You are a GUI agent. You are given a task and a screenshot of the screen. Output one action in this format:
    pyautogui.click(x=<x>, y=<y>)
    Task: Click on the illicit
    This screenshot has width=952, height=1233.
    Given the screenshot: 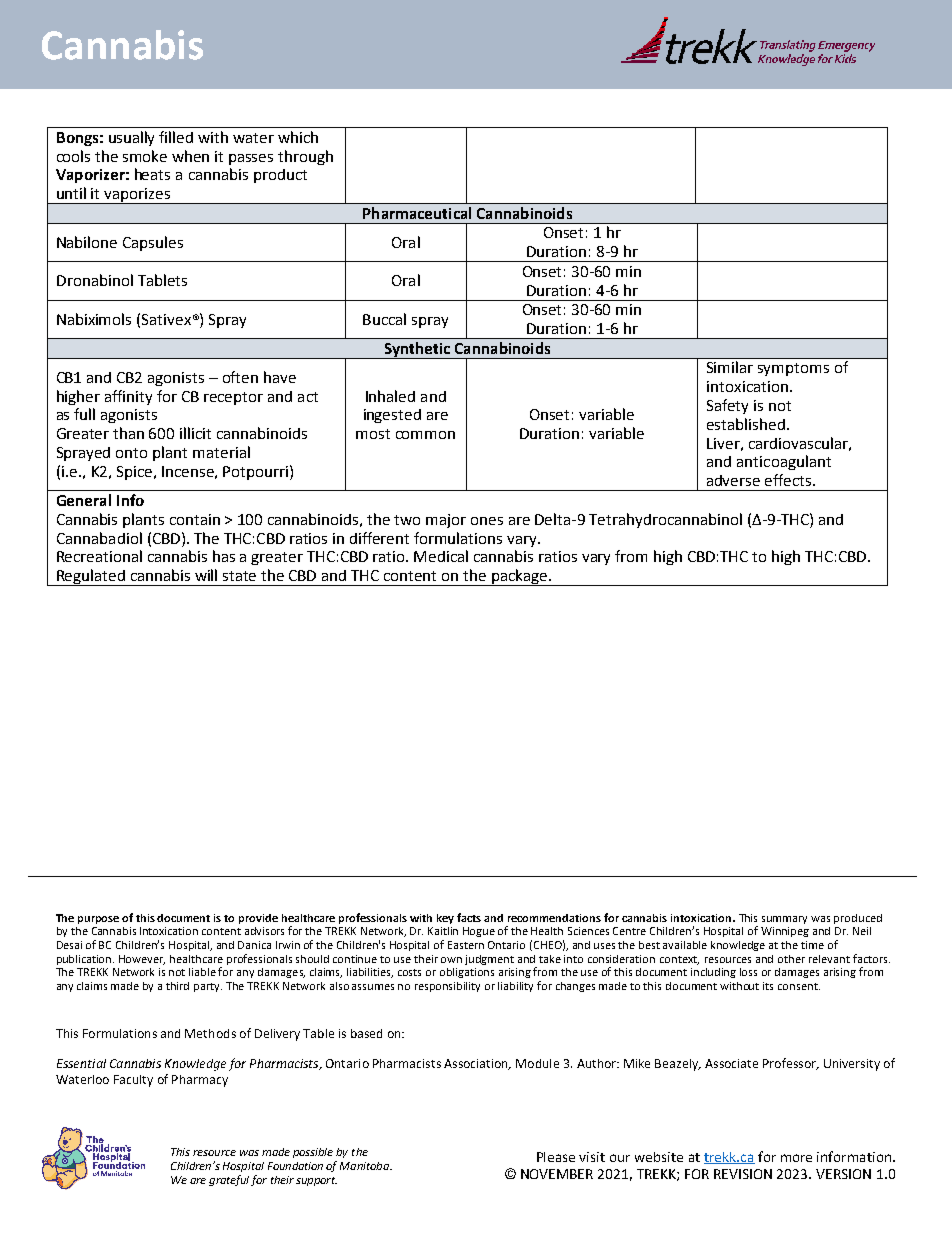 What is the action you would take?
    pyautogui.click(x=195, y=433)
